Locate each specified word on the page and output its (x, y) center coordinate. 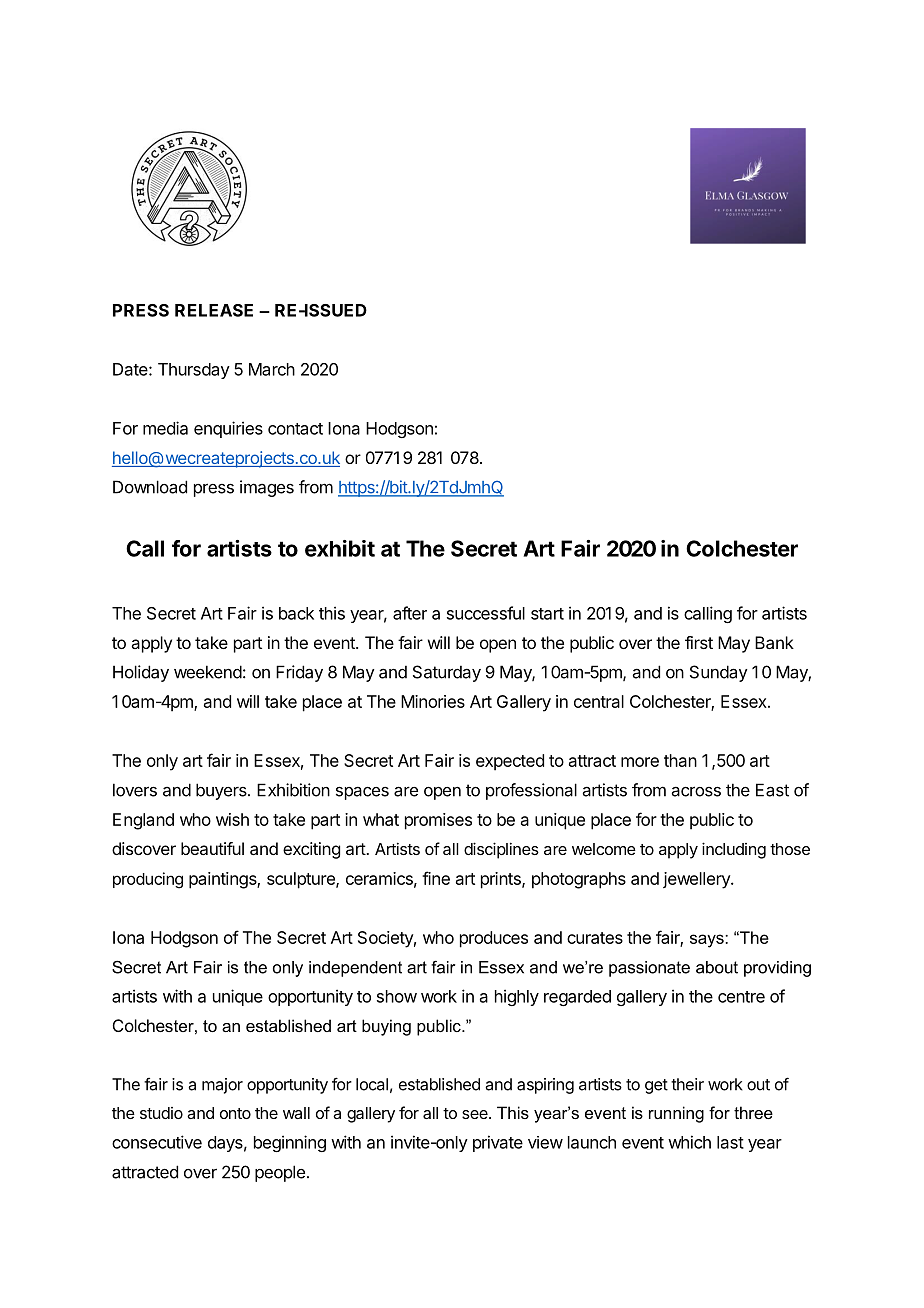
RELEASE (214, 310)
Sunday (719, 673)
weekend (208, 672)
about (717, 967)
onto (235, 1113)
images (267, 488)
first (699, 642)
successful (486, 613)
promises (438, 821)
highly (517, 997)
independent (355, 969)
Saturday (447, 673)
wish (232, 819)
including (734, 850)
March (272, 369)
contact (295, 429)
